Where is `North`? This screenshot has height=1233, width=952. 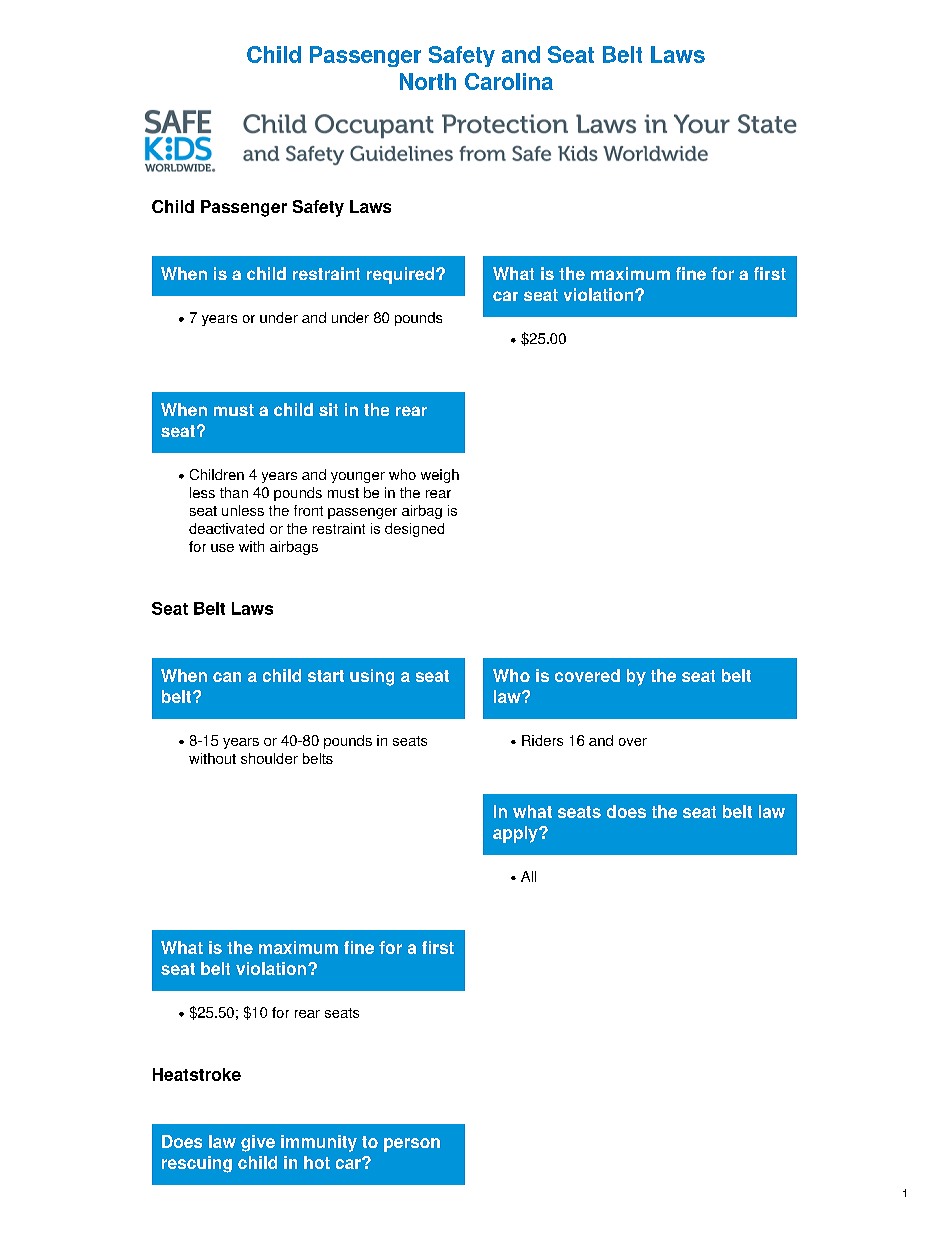
North is located at coordinates (428, 81).
